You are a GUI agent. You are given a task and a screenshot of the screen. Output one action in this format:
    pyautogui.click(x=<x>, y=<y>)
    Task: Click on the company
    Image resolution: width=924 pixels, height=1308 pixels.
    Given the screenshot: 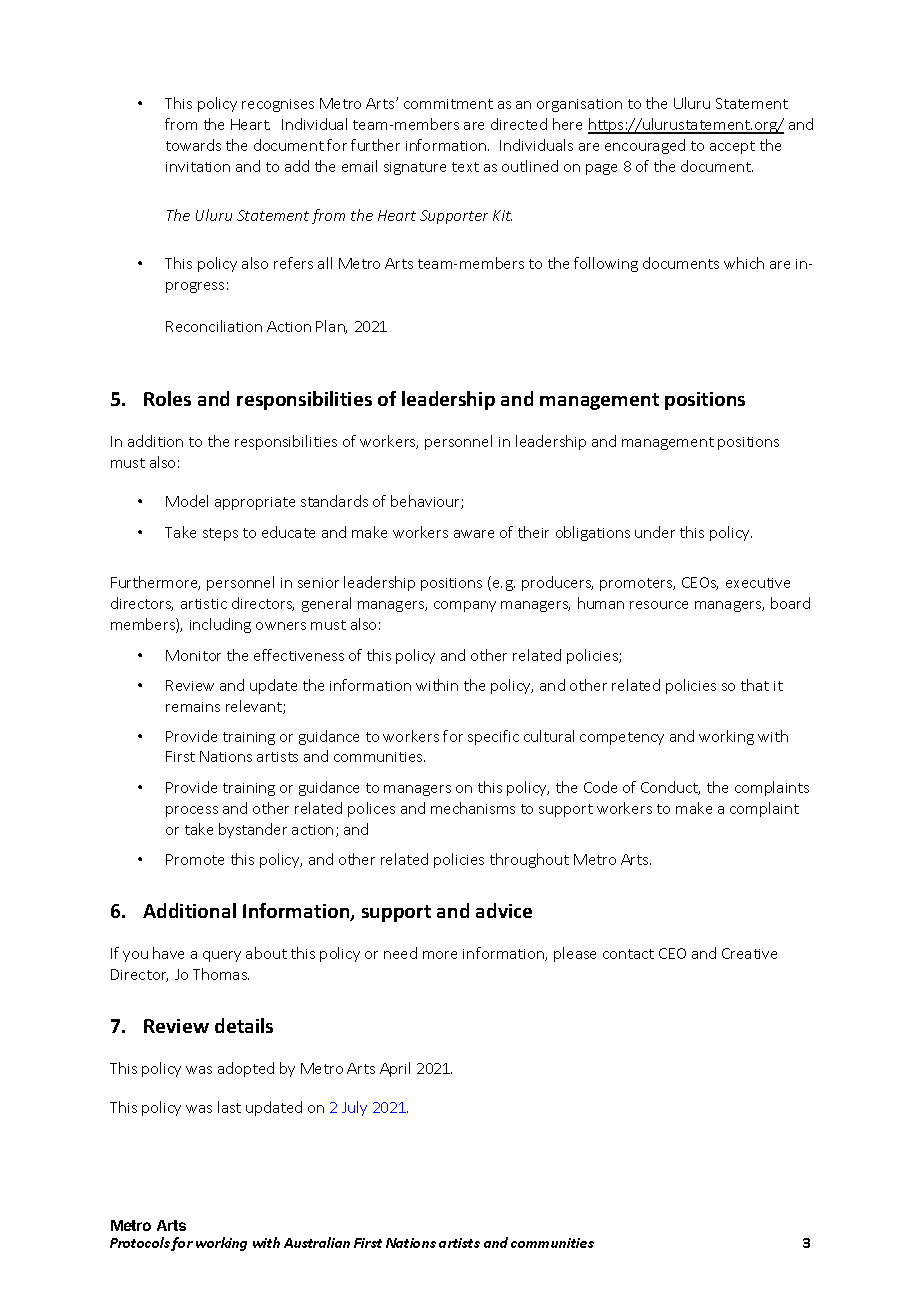 What is the action you would take?
    pyautogui.click(x=465, y=606)
